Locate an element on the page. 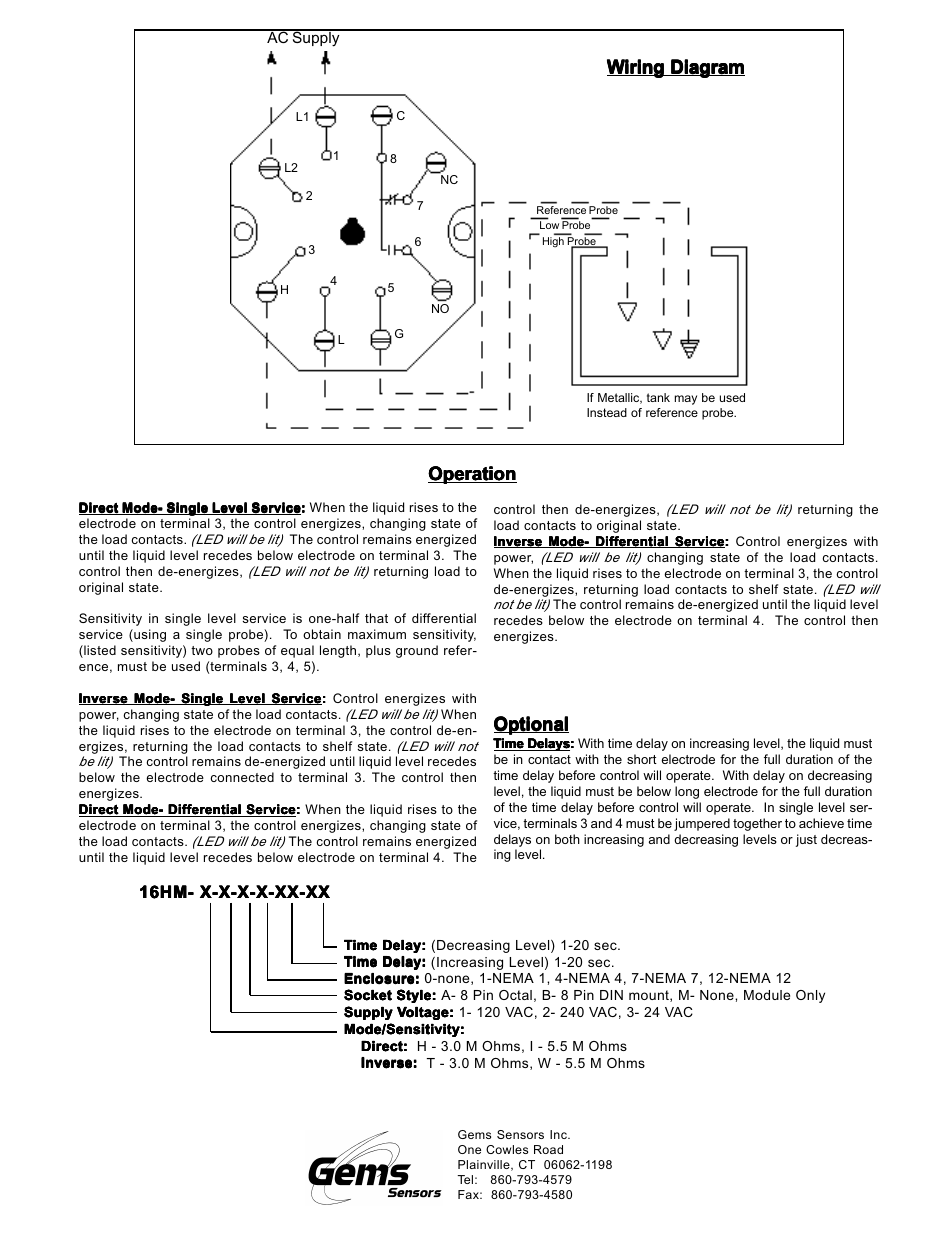 Image resolution: width=952 pixels, height=1233 pixels. together is located at coordinates (757, 824).
